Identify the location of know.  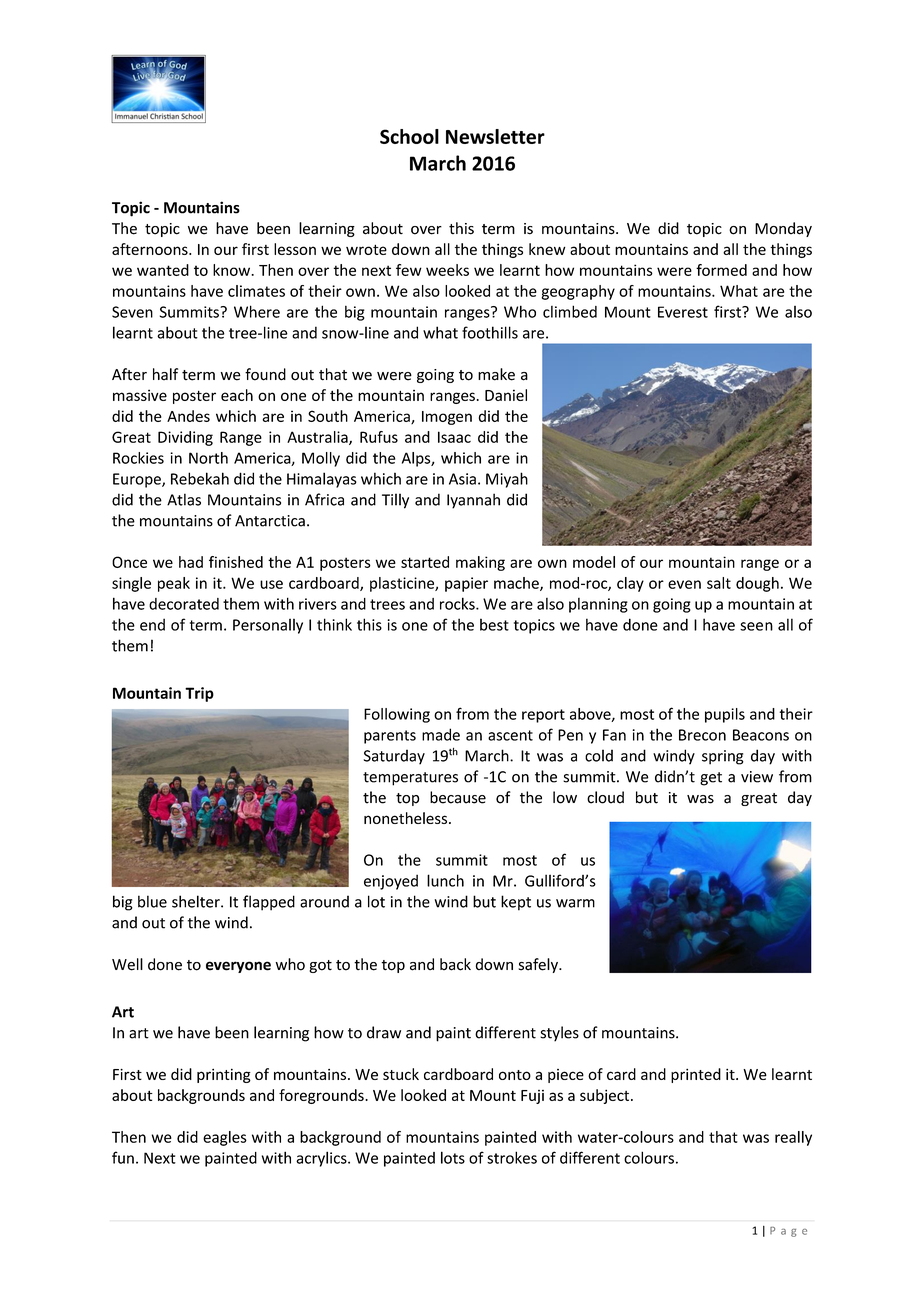
(232, 270).
